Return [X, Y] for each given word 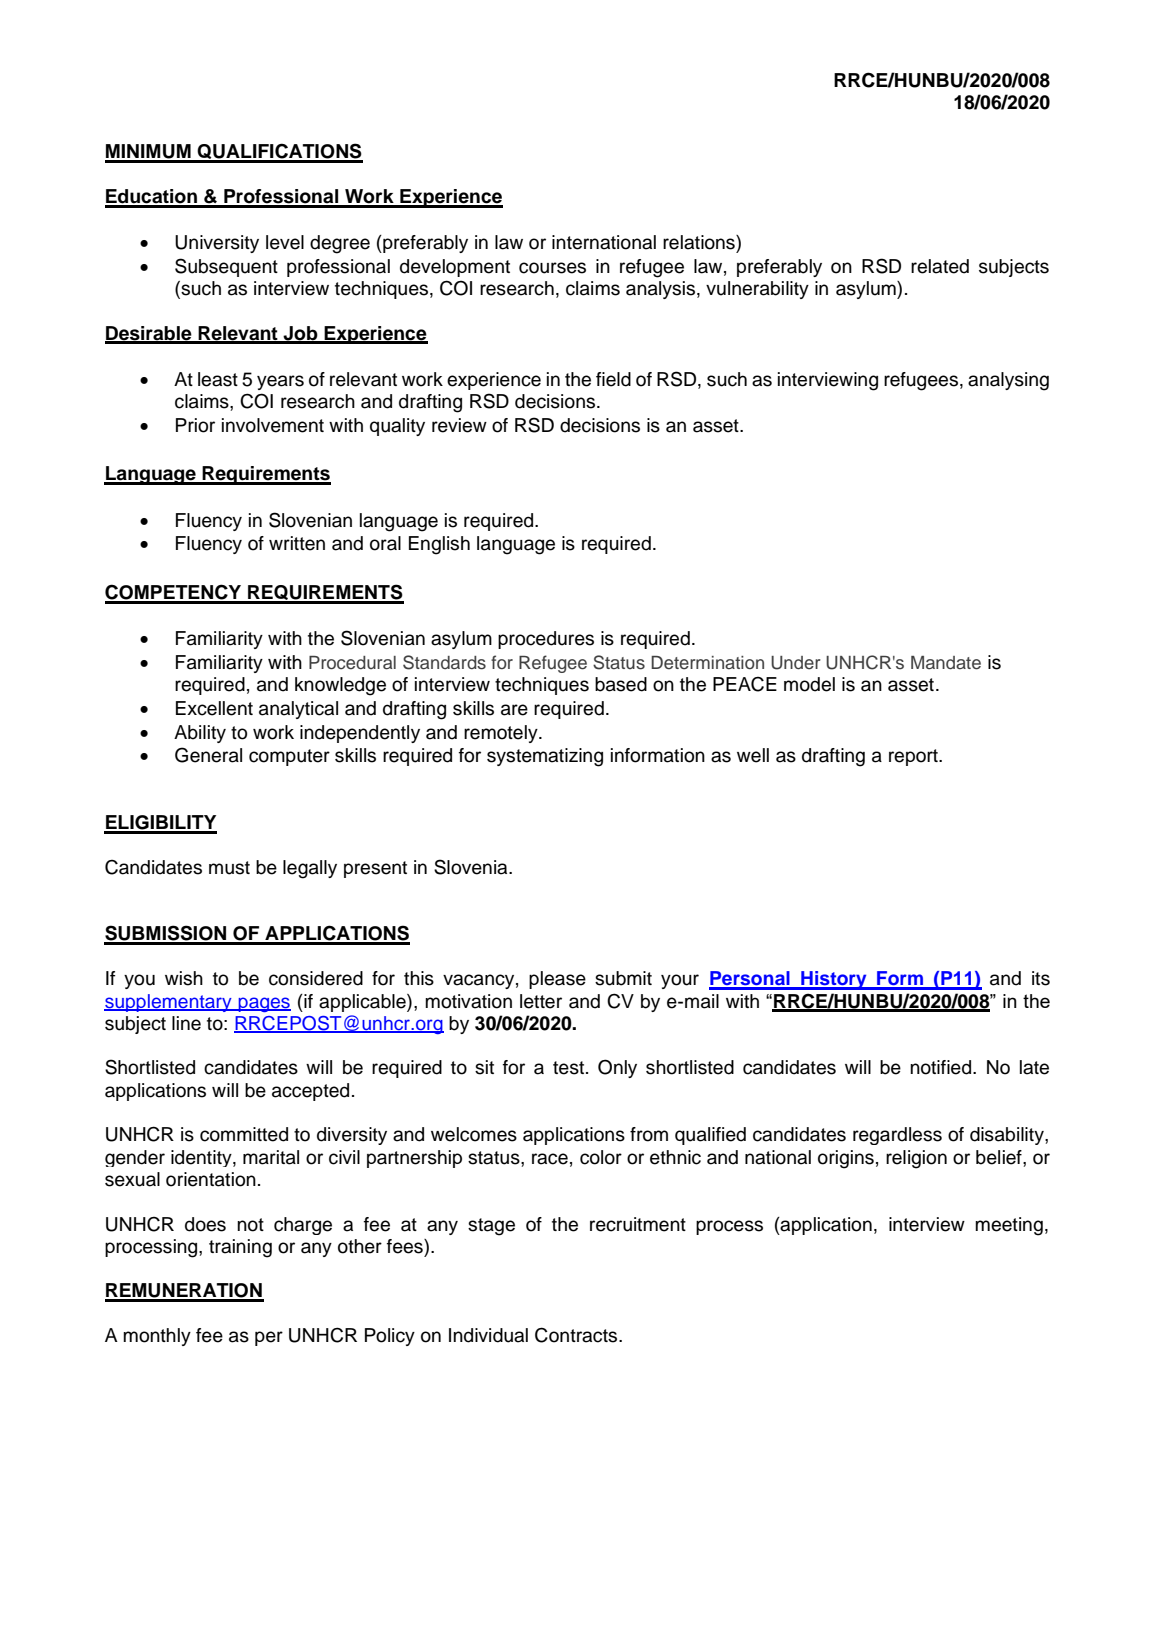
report [914, 757]
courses [552, 268]
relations [700, 242]
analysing [1008, 381]
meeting [1009, 1226]
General [208, 755]
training [240, 1248]
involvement [273, 425]
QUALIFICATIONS [279, 152]
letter [541, 1001]
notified [940, 1067]
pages [264, 1004]
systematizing [545, 757]
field [613, 379]
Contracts [577, 1335]
